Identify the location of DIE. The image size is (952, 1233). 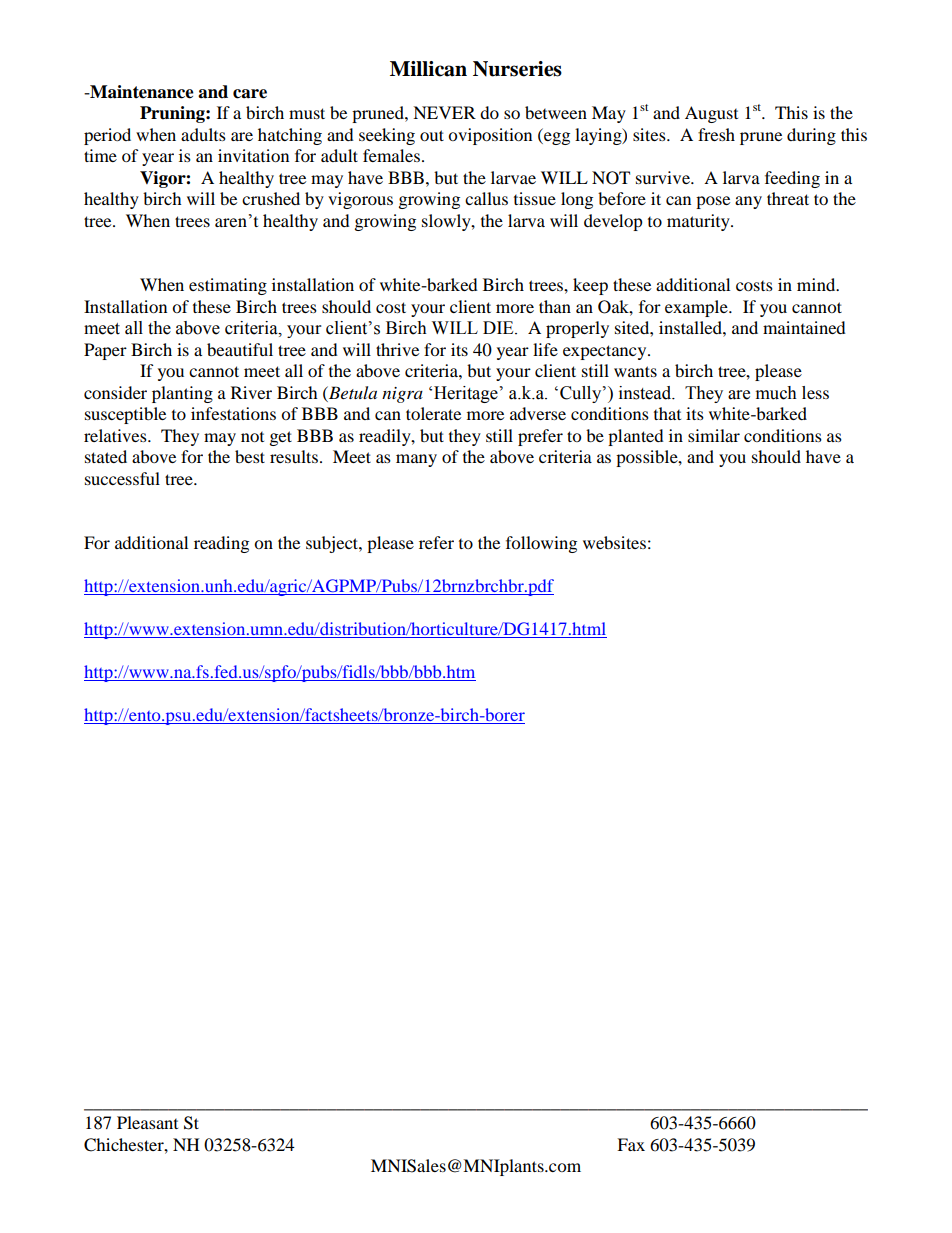
(499, 327).
